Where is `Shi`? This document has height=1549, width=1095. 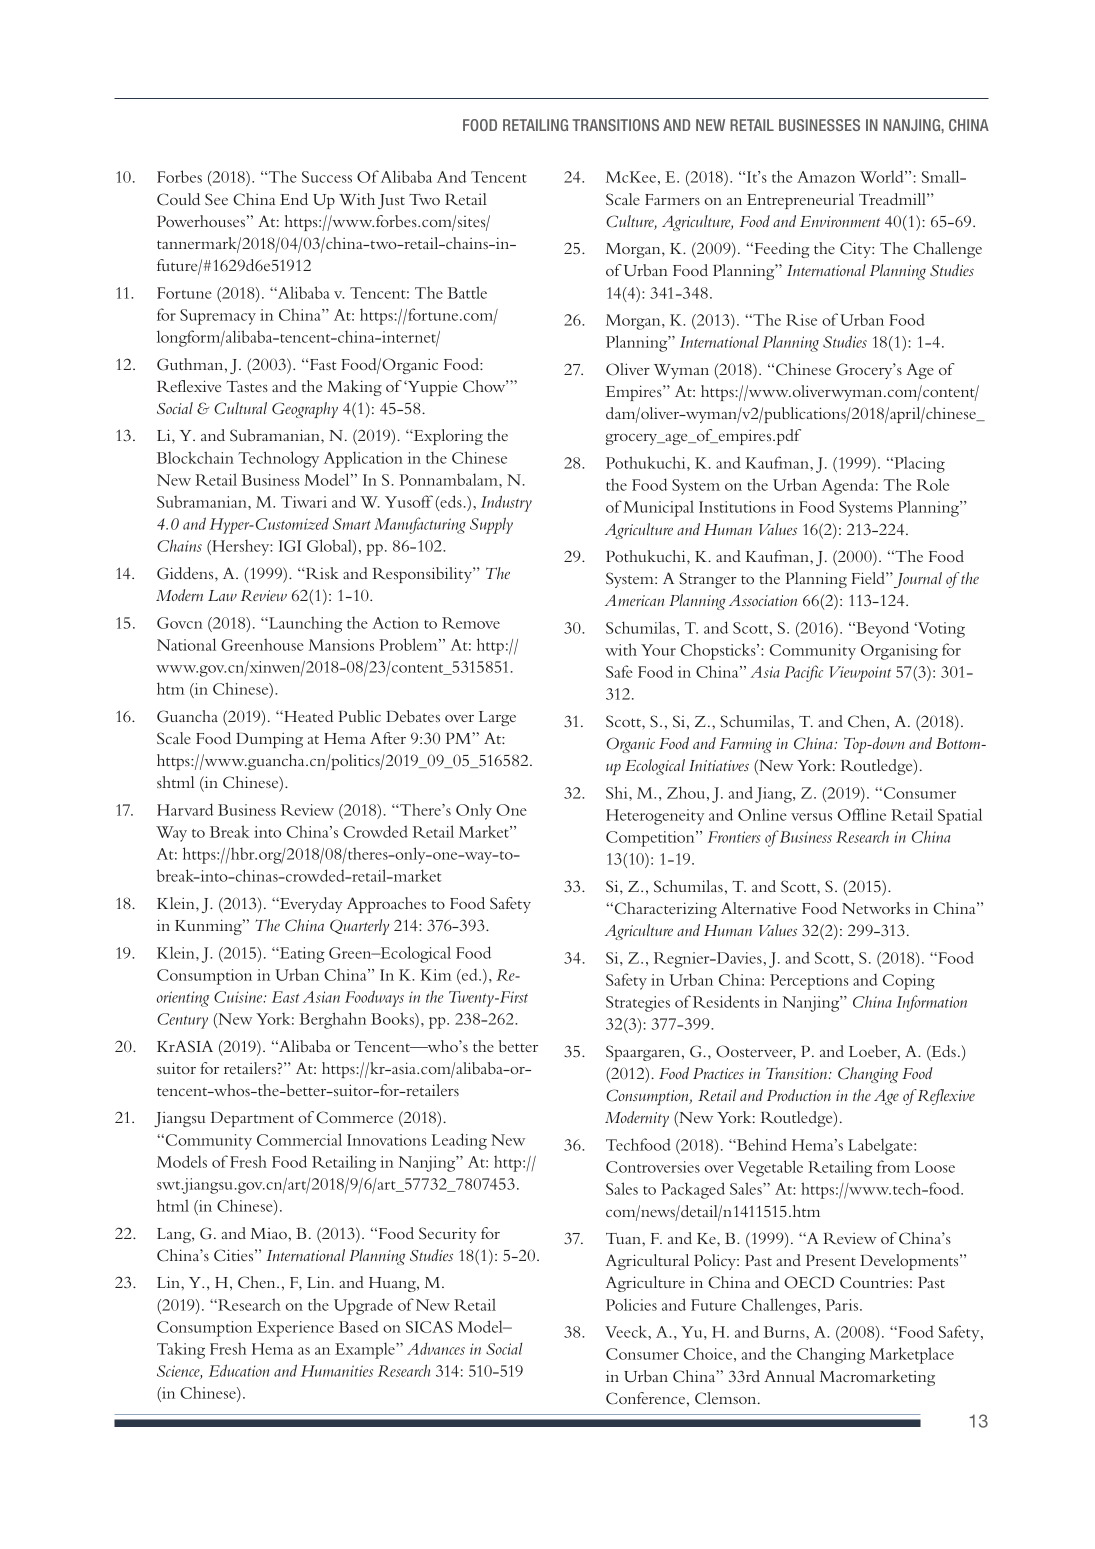 Shi is located at coordinates (618, 792).
